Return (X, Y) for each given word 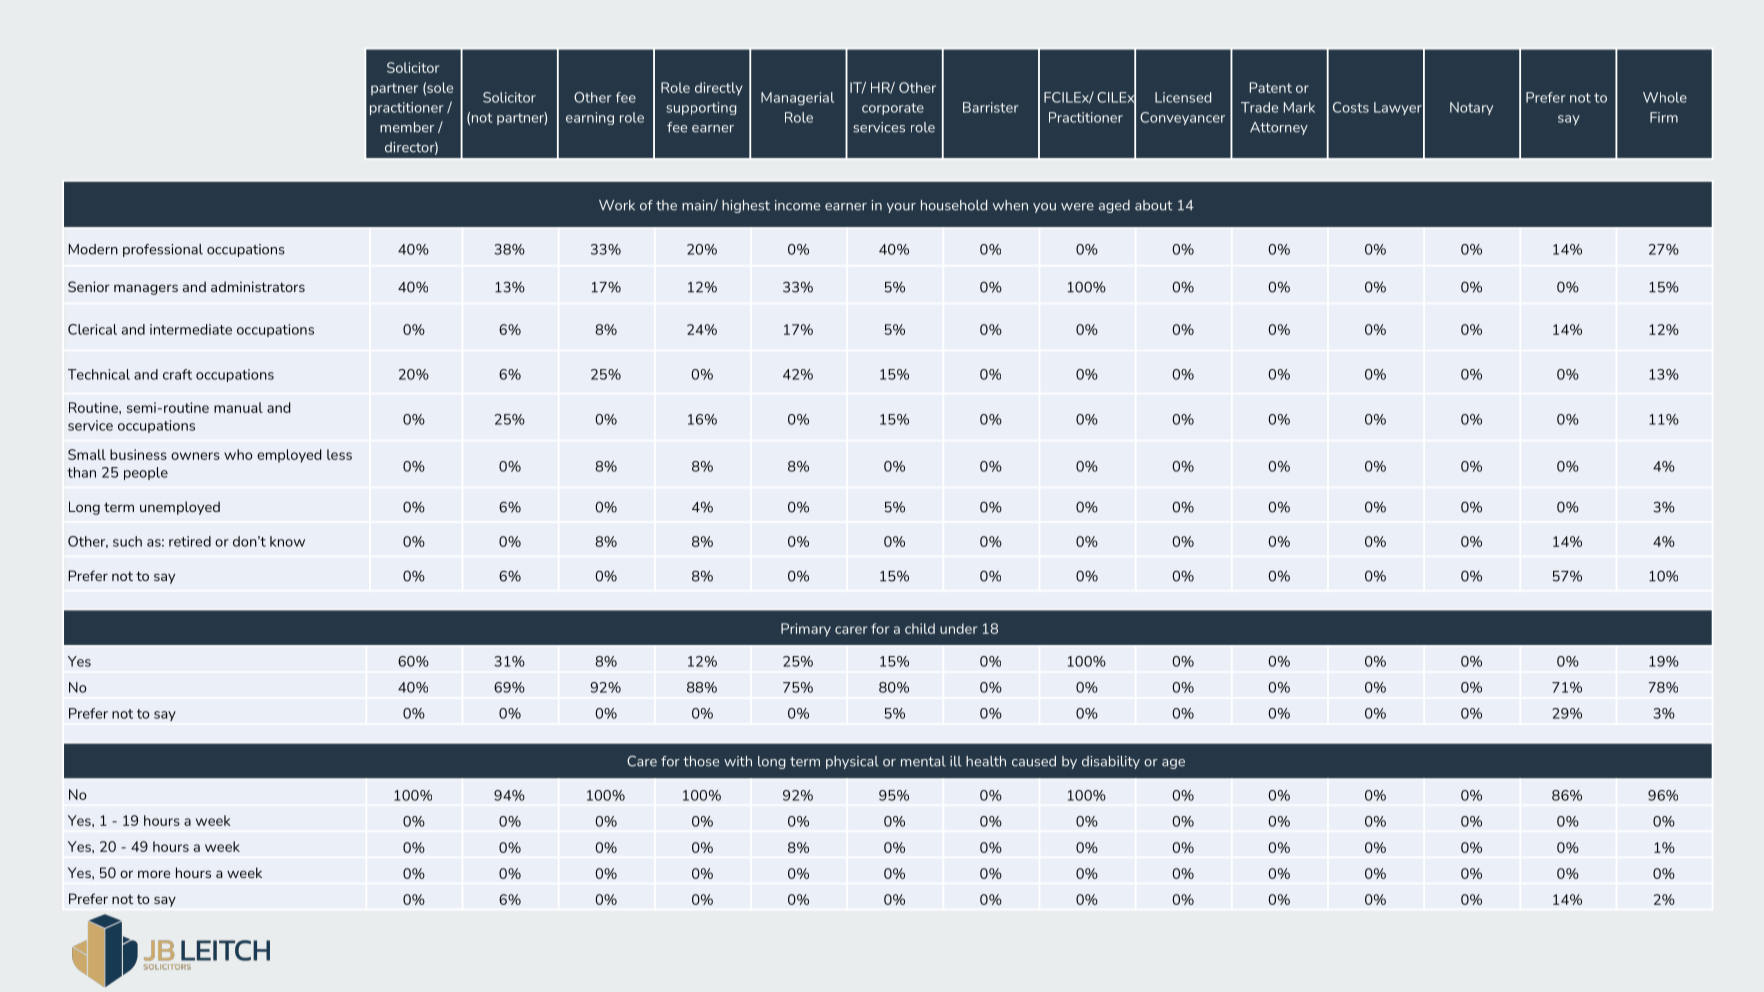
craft (177, 374)
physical (852, 762)
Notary (1471, 108)
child (920, 628)
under (958, 628)
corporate (893, 109)
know (287, 541)
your (901, 208)
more (154, 874)
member (407, 127)
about (1154, 205)
